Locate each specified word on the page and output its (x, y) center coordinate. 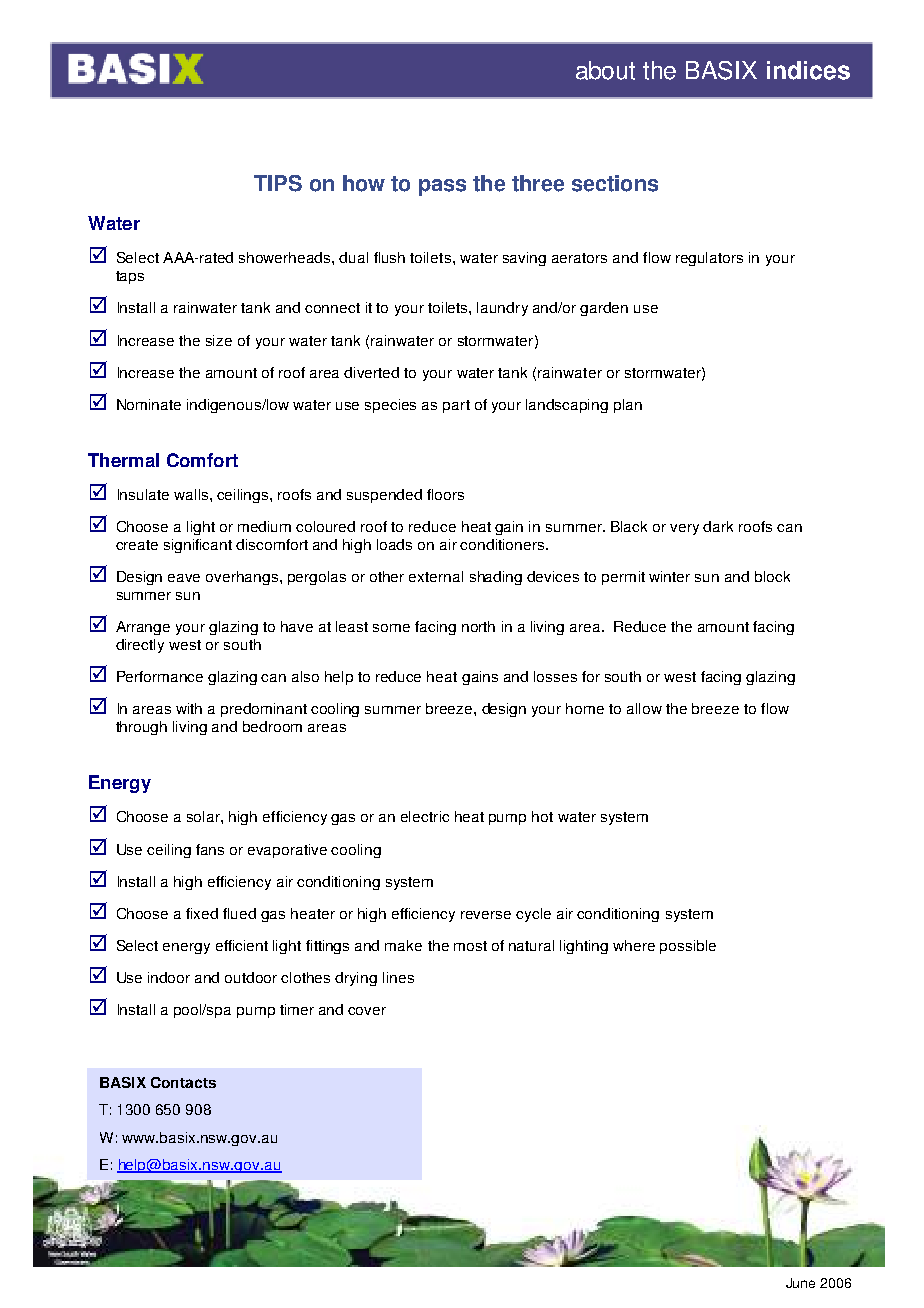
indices (808, 70)
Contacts (183, 1082)
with (189, 708)
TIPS (278, 183)
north (478, 626)
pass (442, 187)
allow (644, 708)
